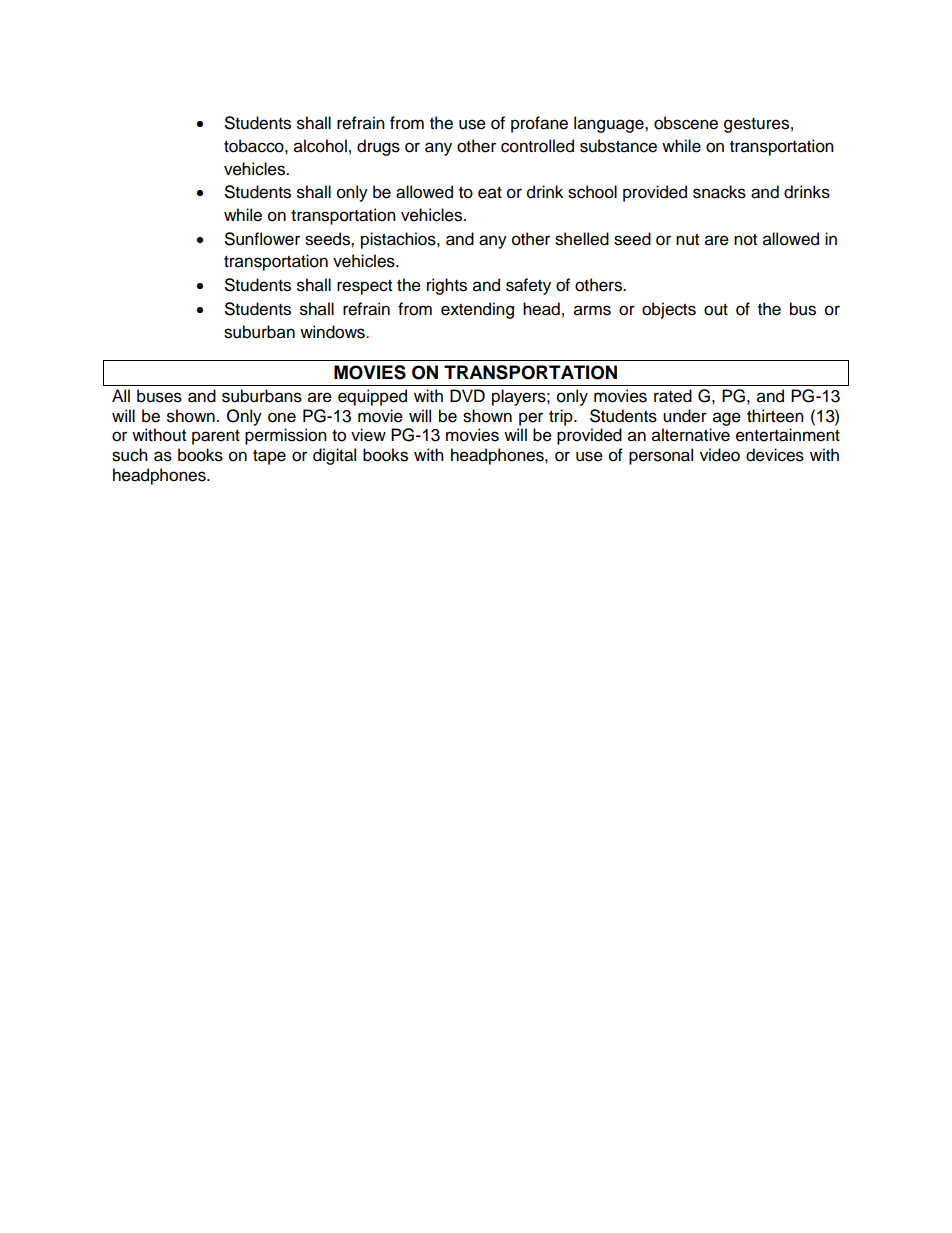 Image resolution: width=952 pixels, height=1233 pixels. I want to click on parent, so click(216, 437).
